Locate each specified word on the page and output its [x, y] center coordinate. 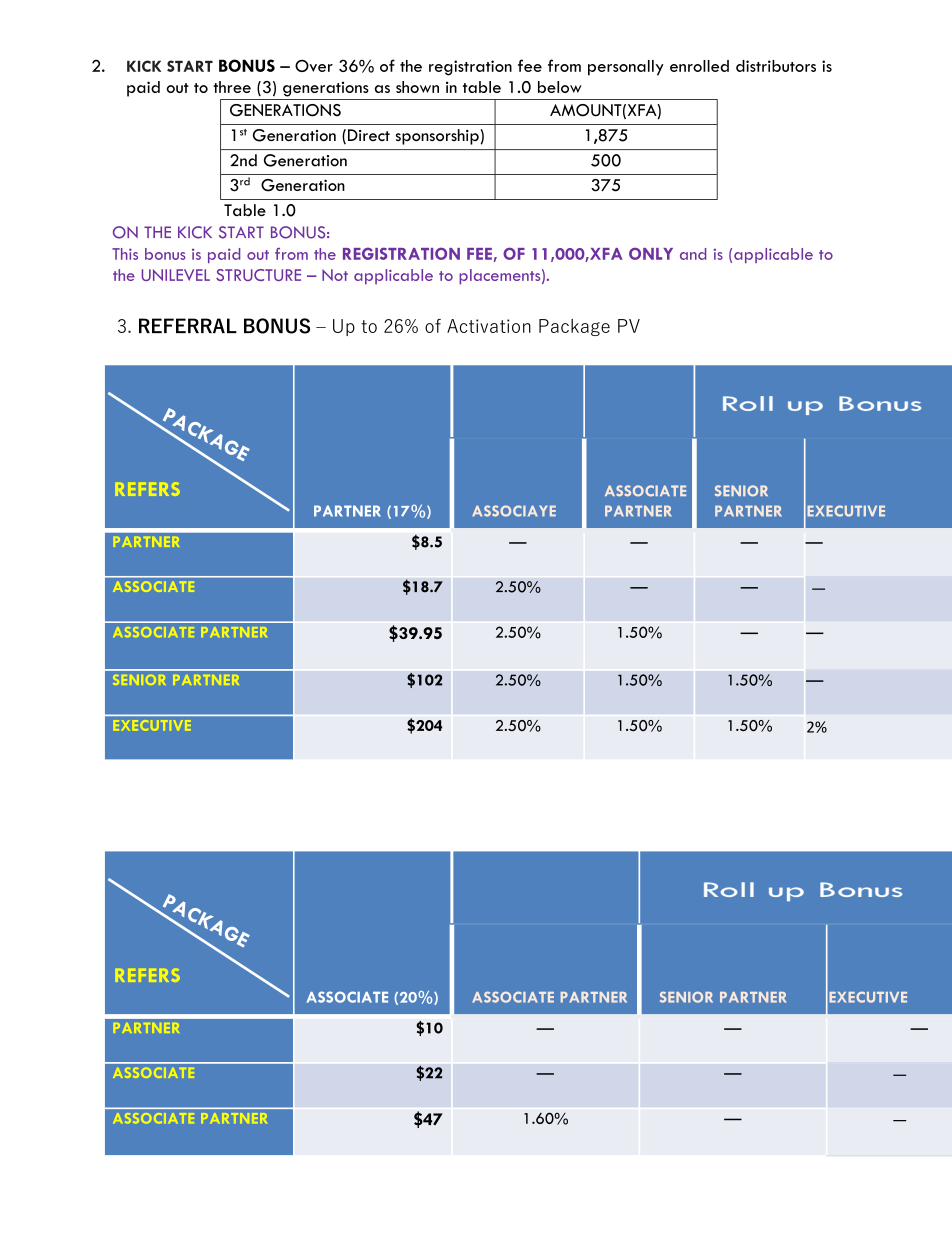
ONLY [651, 254]
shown [417, 87]
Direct [369, 135]
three [232, 87]
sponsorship [437, 137]
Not [335, 275]
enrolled [699, 66]
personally [626, 68]
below [560, 87]
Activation [489, 326]
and [693, 254]
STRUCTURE [258, 275]
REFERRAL [188, 325]
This [125, 254]
